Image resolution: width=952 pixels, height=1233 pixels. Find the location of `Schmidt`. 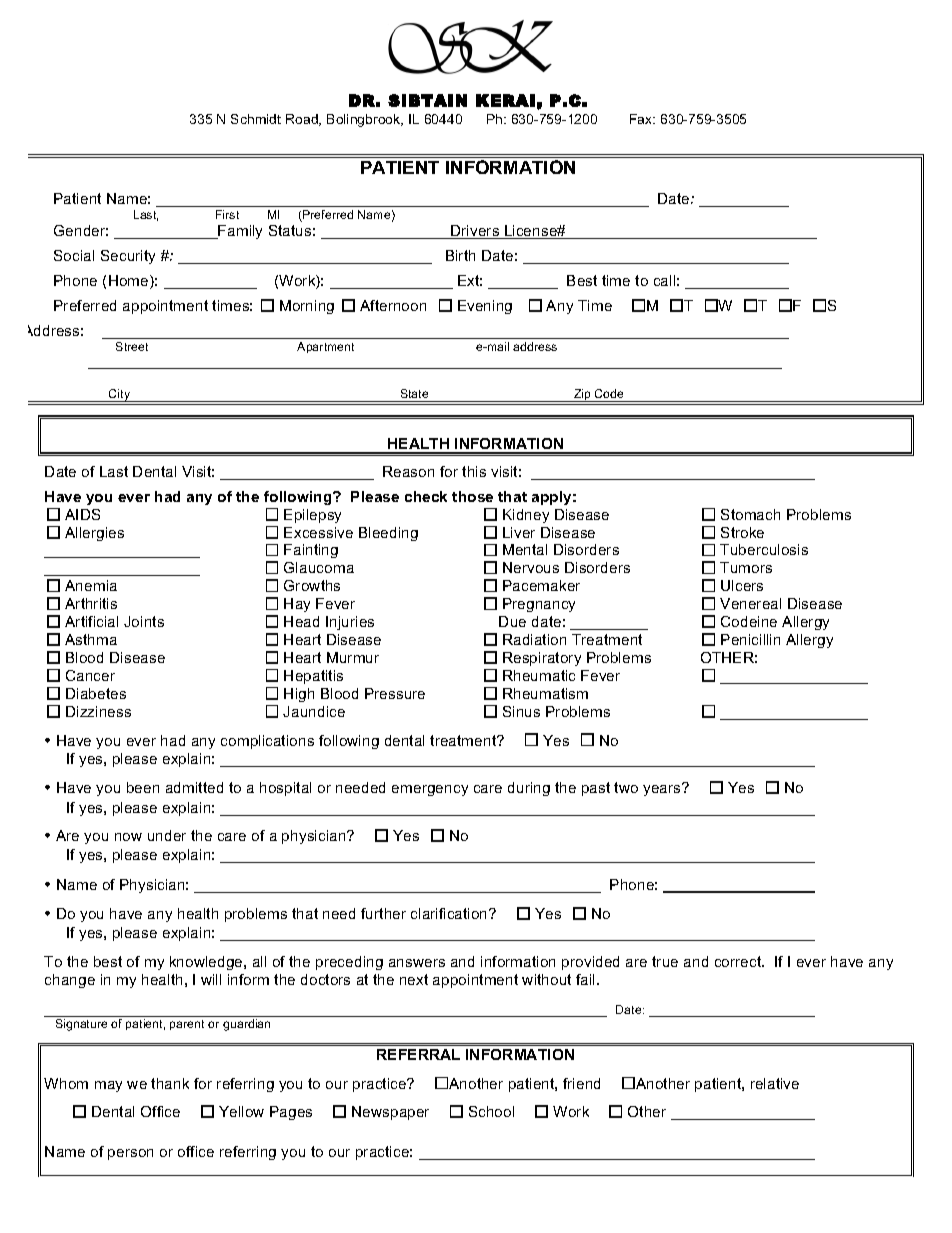

Schmidt is located at coordinates (256, 119).
